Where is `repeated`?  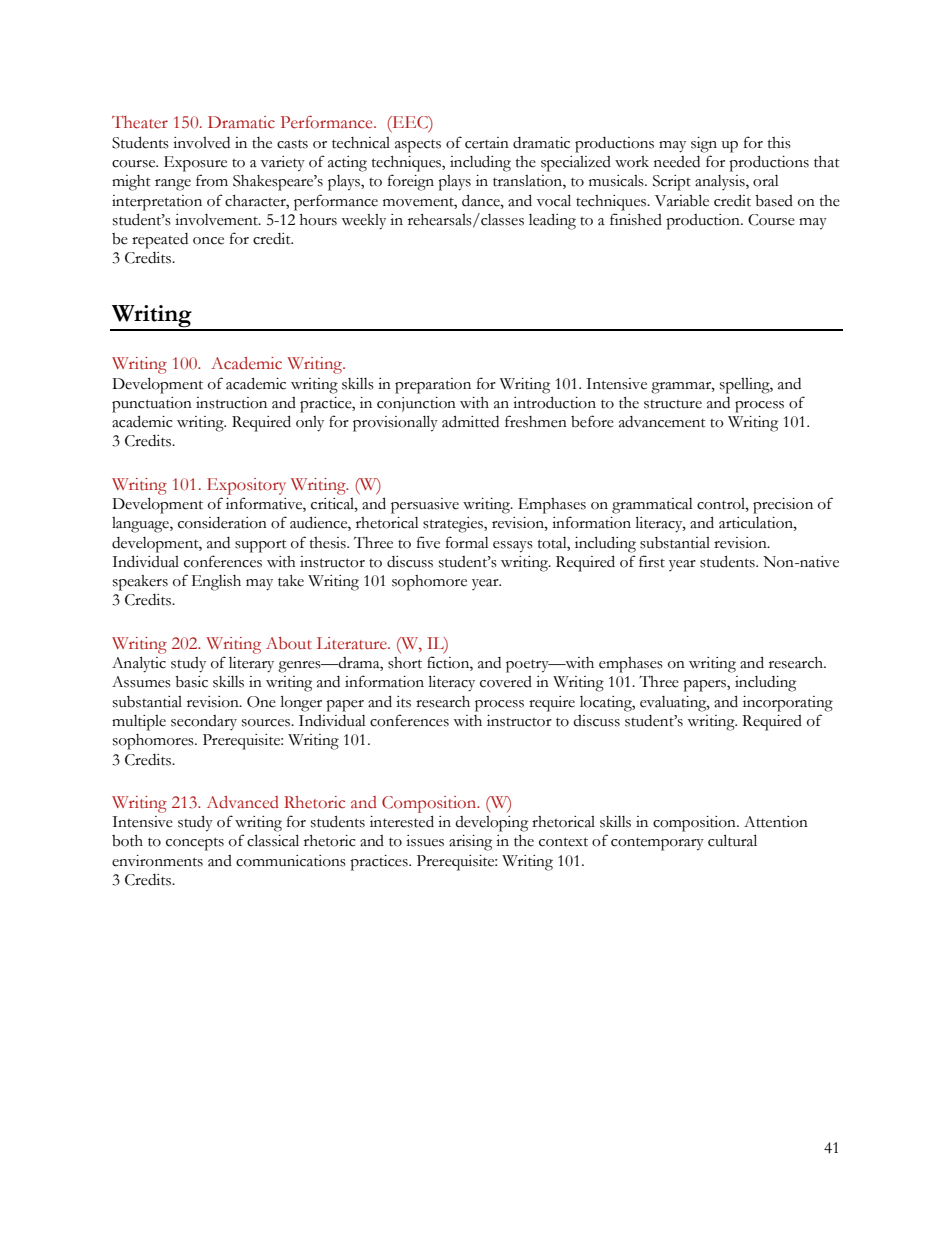 repeated is located at coordinates (160, 241).
